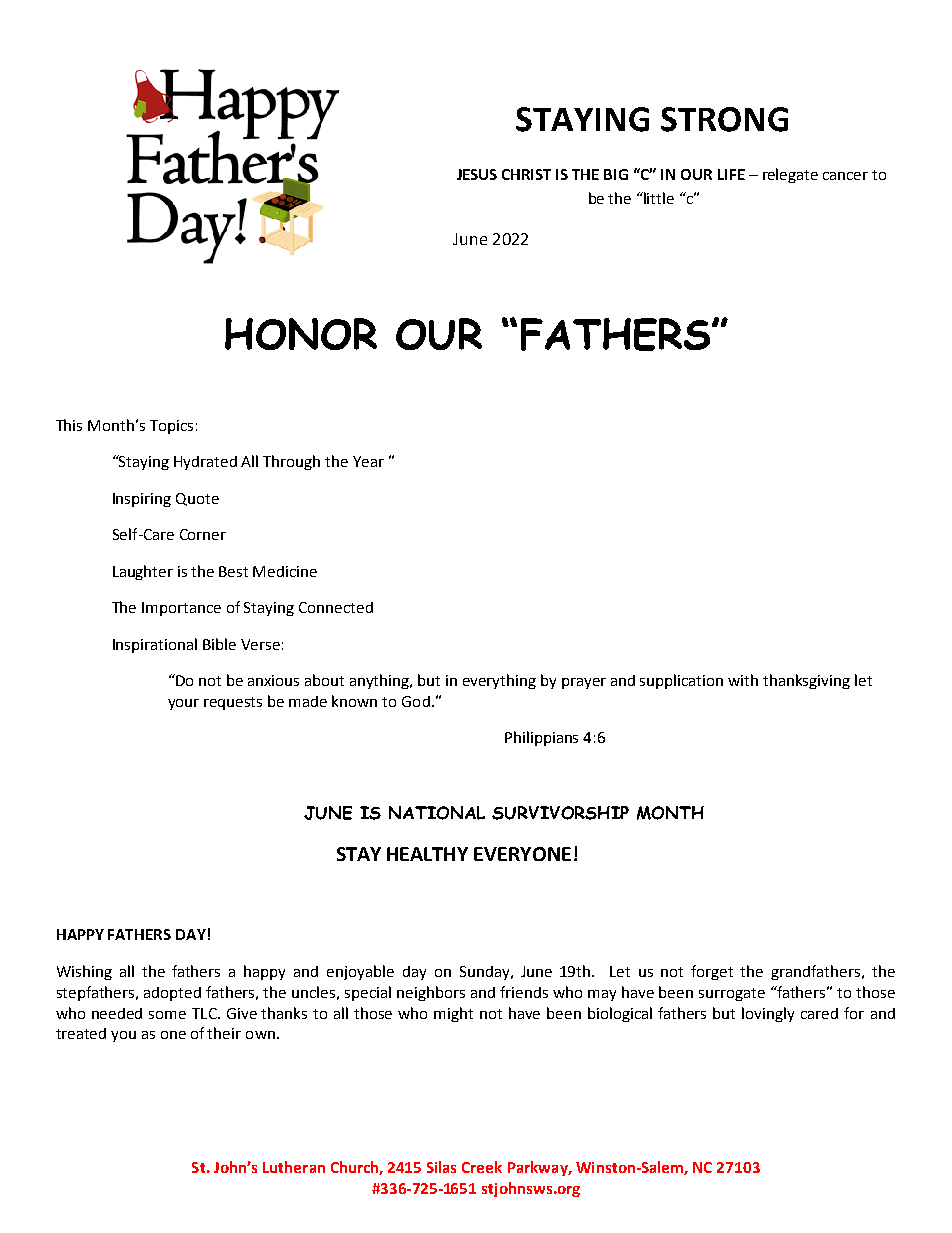 The height and width of the image is (1233, 952). Describe the element at coordinates (301, 334) in the image. I see `HONOR` at that location.
